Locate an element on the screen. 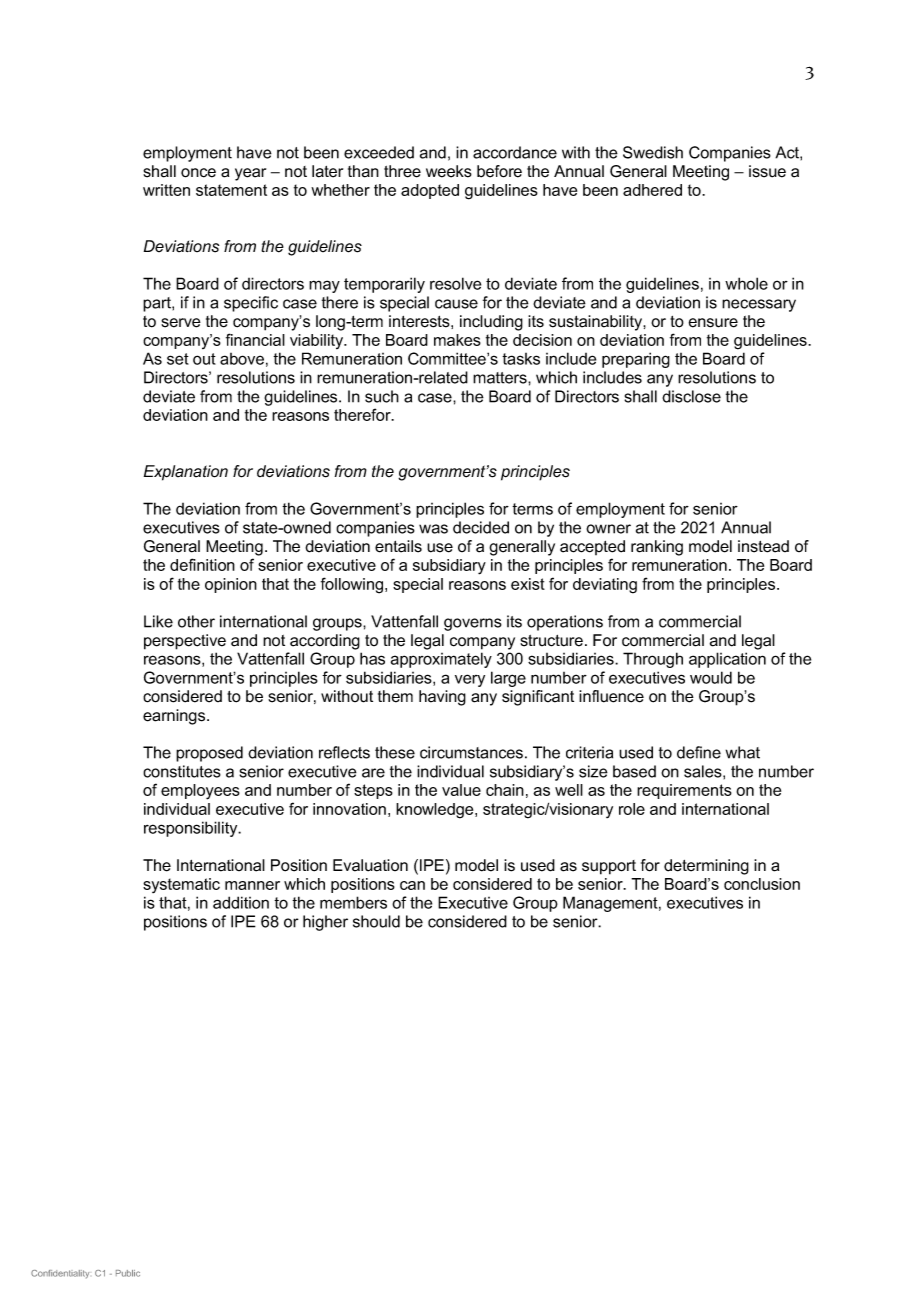  requirements is located at coordinates (684, 791).
